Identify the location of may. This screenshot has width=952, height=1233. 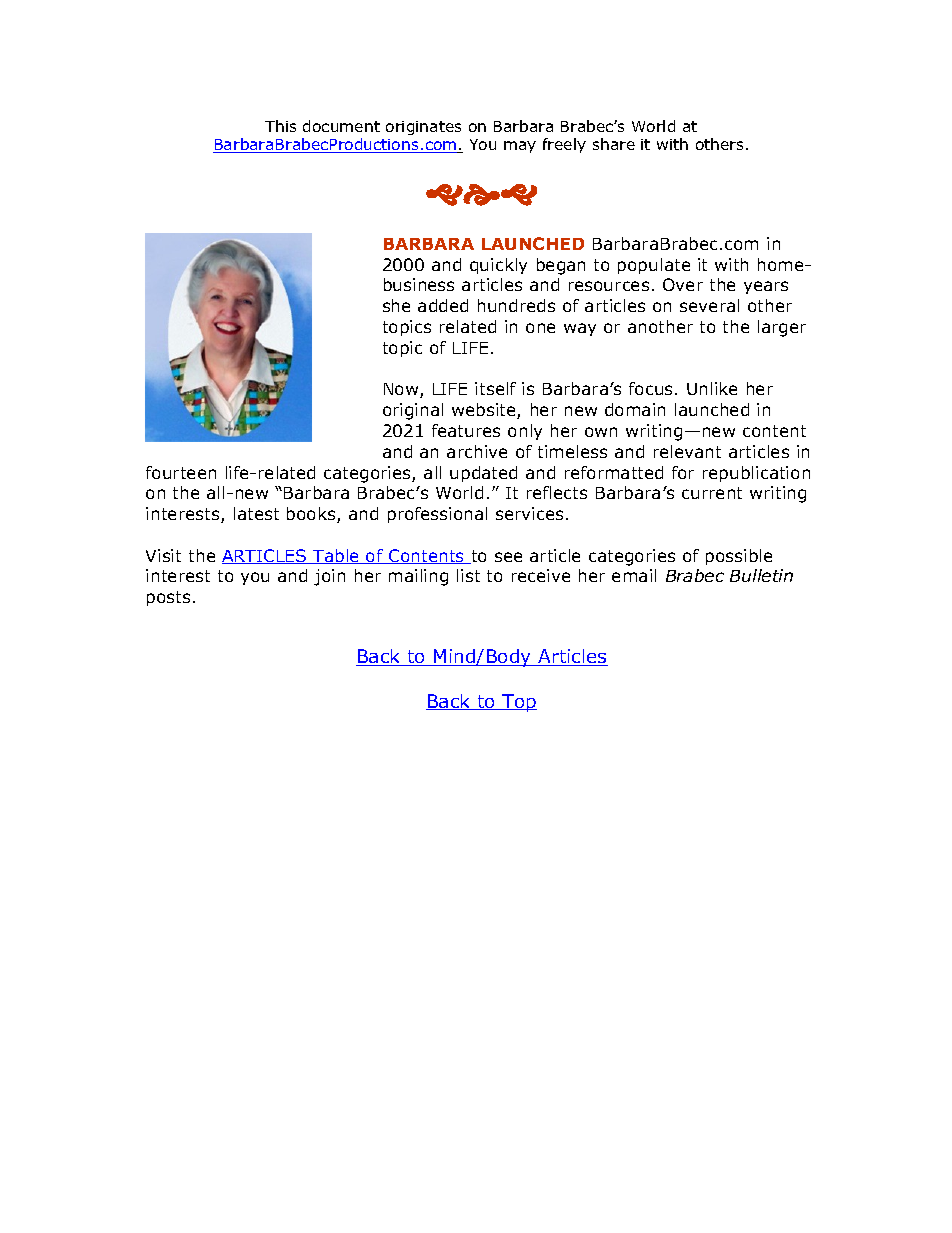
(520, 147).
